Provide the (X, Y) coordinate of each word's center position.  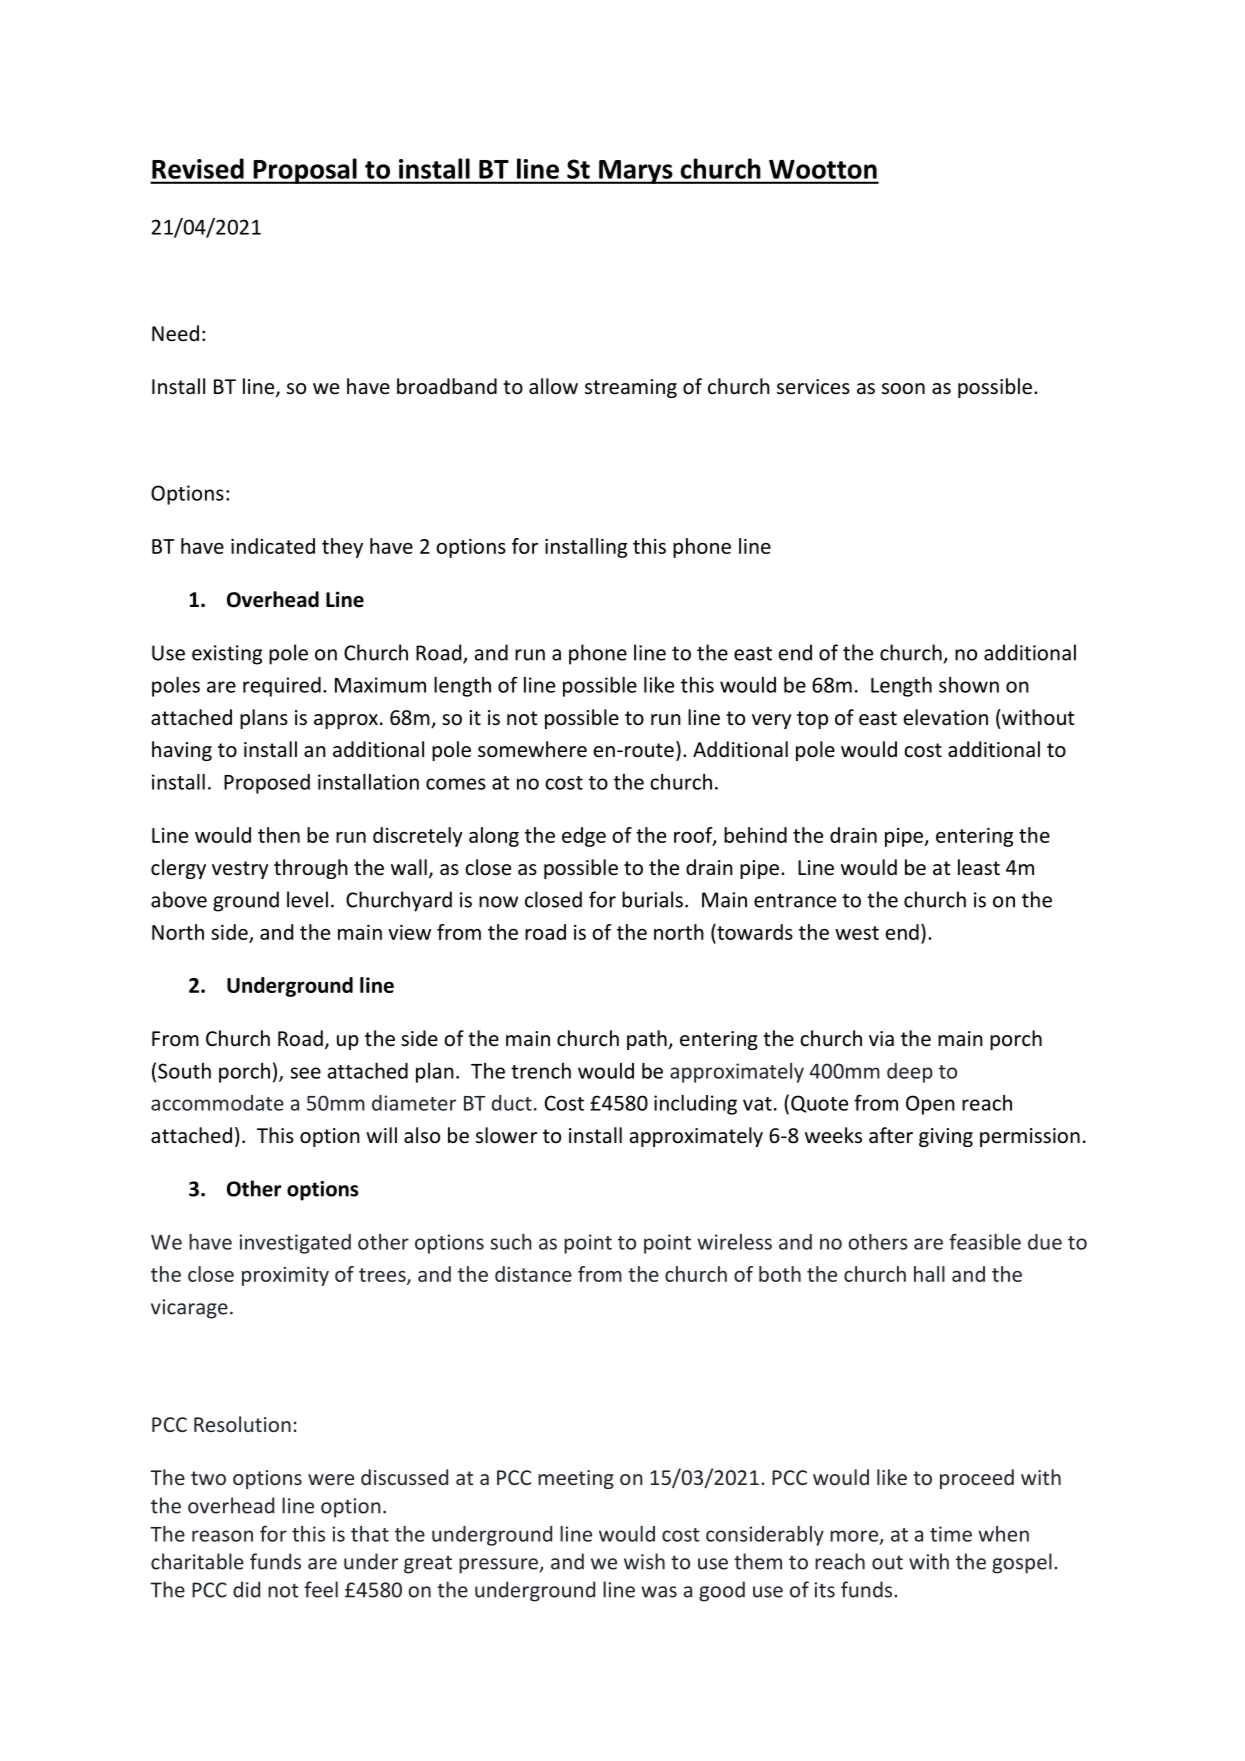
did (246, 1589)
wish (644, 1561)
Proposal (305, 171)
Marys (636, 172)
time (951, 1534)
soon (903, 389)
